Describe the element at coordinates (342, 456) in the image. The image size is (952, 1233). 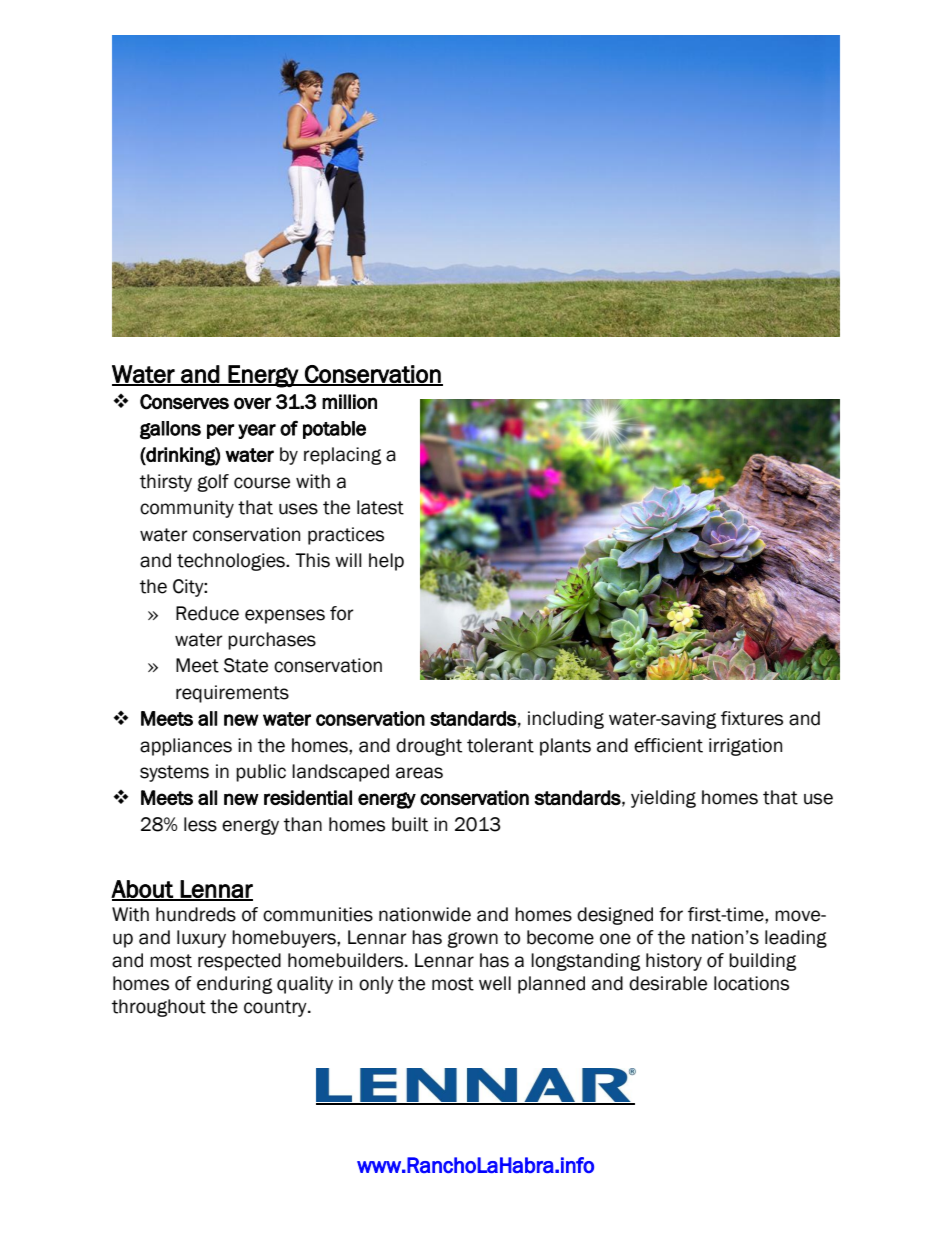
I see `replacing` at that location.
